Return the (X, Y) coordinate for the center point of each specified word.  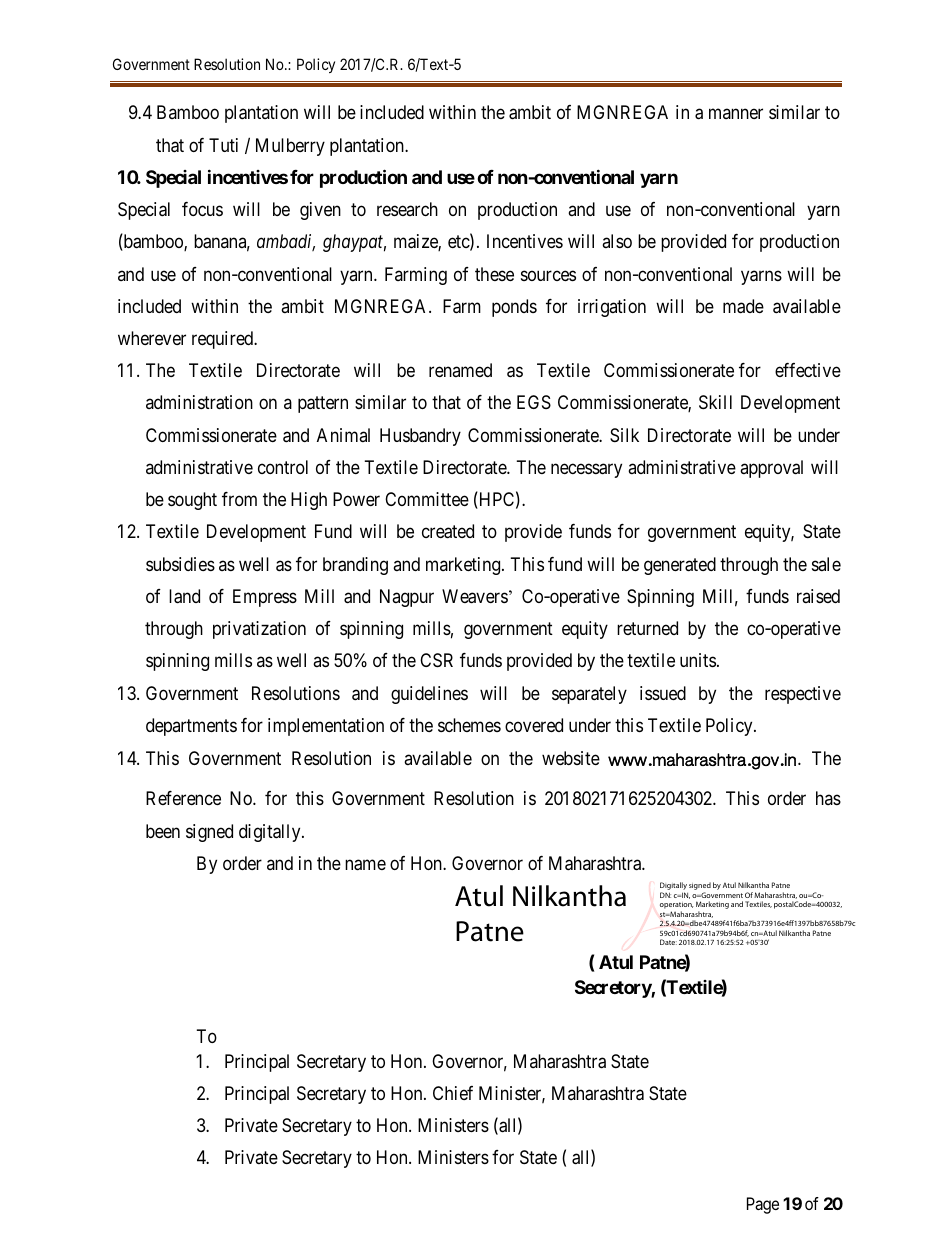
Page (763, 1205)
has (828, 798)
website (571, 758)
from (239, 499)
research (407, 209)
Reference (183, 798)
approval (771, 469)
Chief (453, 1093)
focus (202, 209)
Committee (427, 499)
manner (736, 114)
